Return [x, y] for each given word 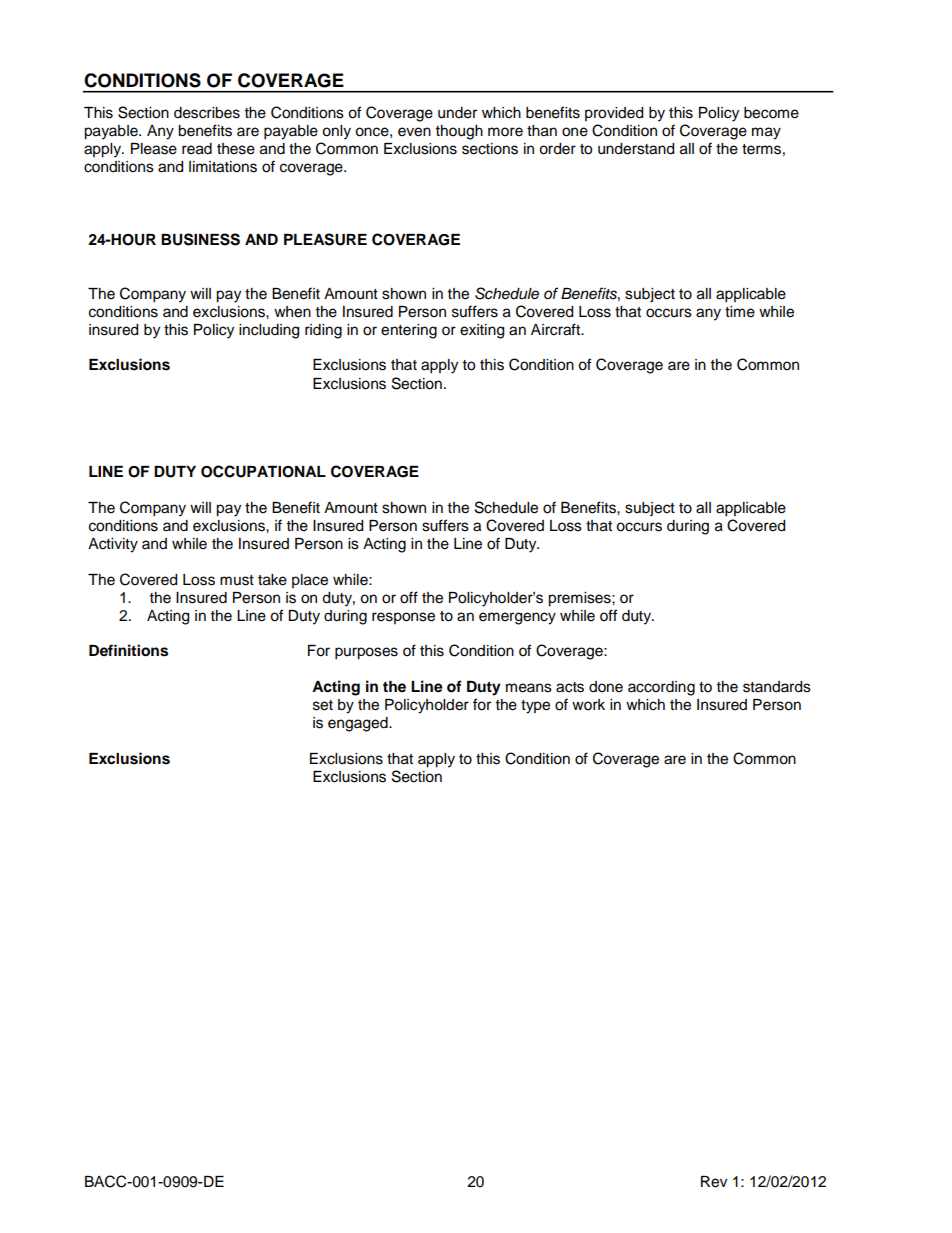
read [197, 149]
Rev [714, 1182]
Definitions [128, 650]
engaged [359, 724]
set [323, 705]
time [740, 312]
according [661, 688]
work [588, 705]
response [403, 618]
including [269, 331]
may [766, 133]
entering [409, 331]
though [459, 132]
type [535, 707]
